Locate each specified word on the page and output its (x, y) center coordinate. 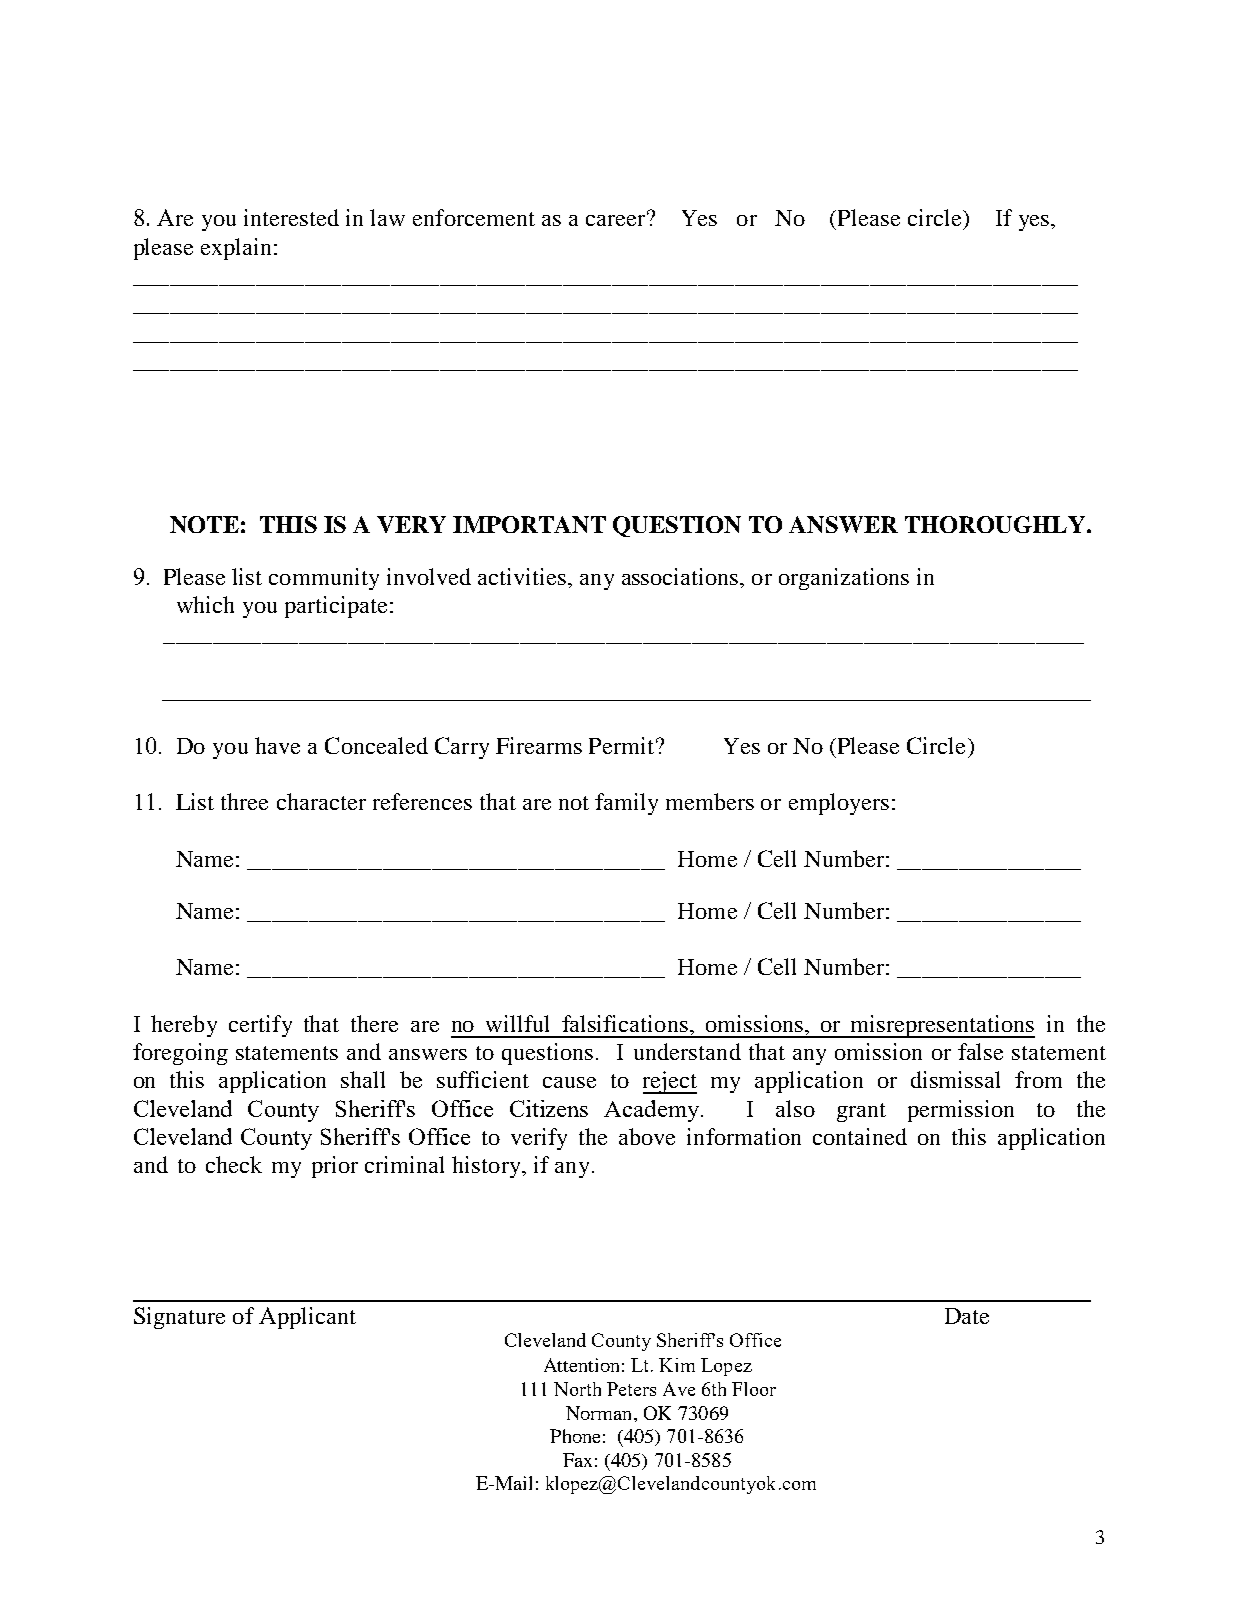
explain (238, 249)
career (615, 220)
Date (967, 1316)
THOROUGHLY (996, 524)
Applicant (307, 1318)
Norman (600, 1413)
